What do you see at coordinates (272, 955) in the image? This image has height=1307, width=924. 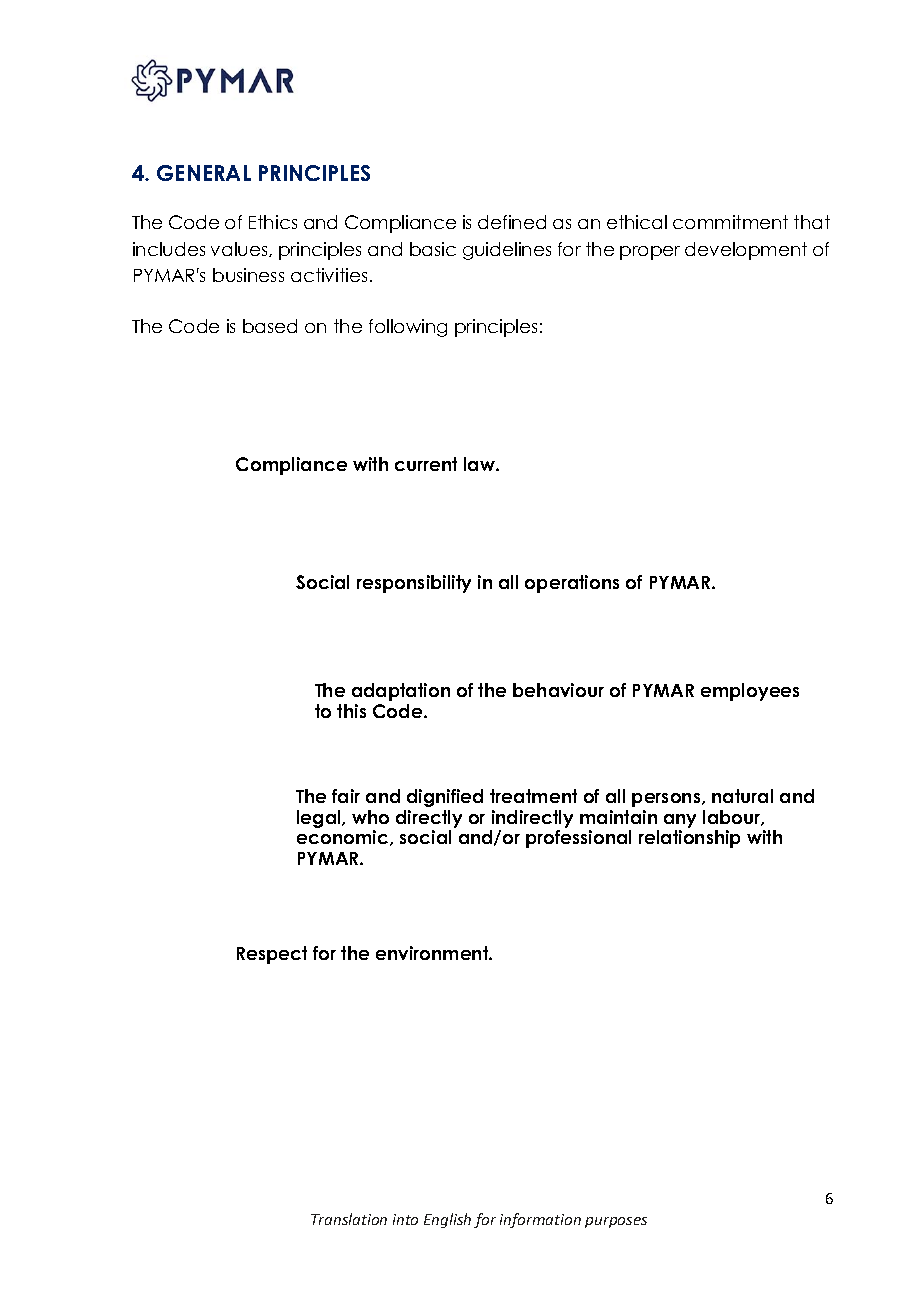 I see `Respect` at bounding box center [272, 955].
